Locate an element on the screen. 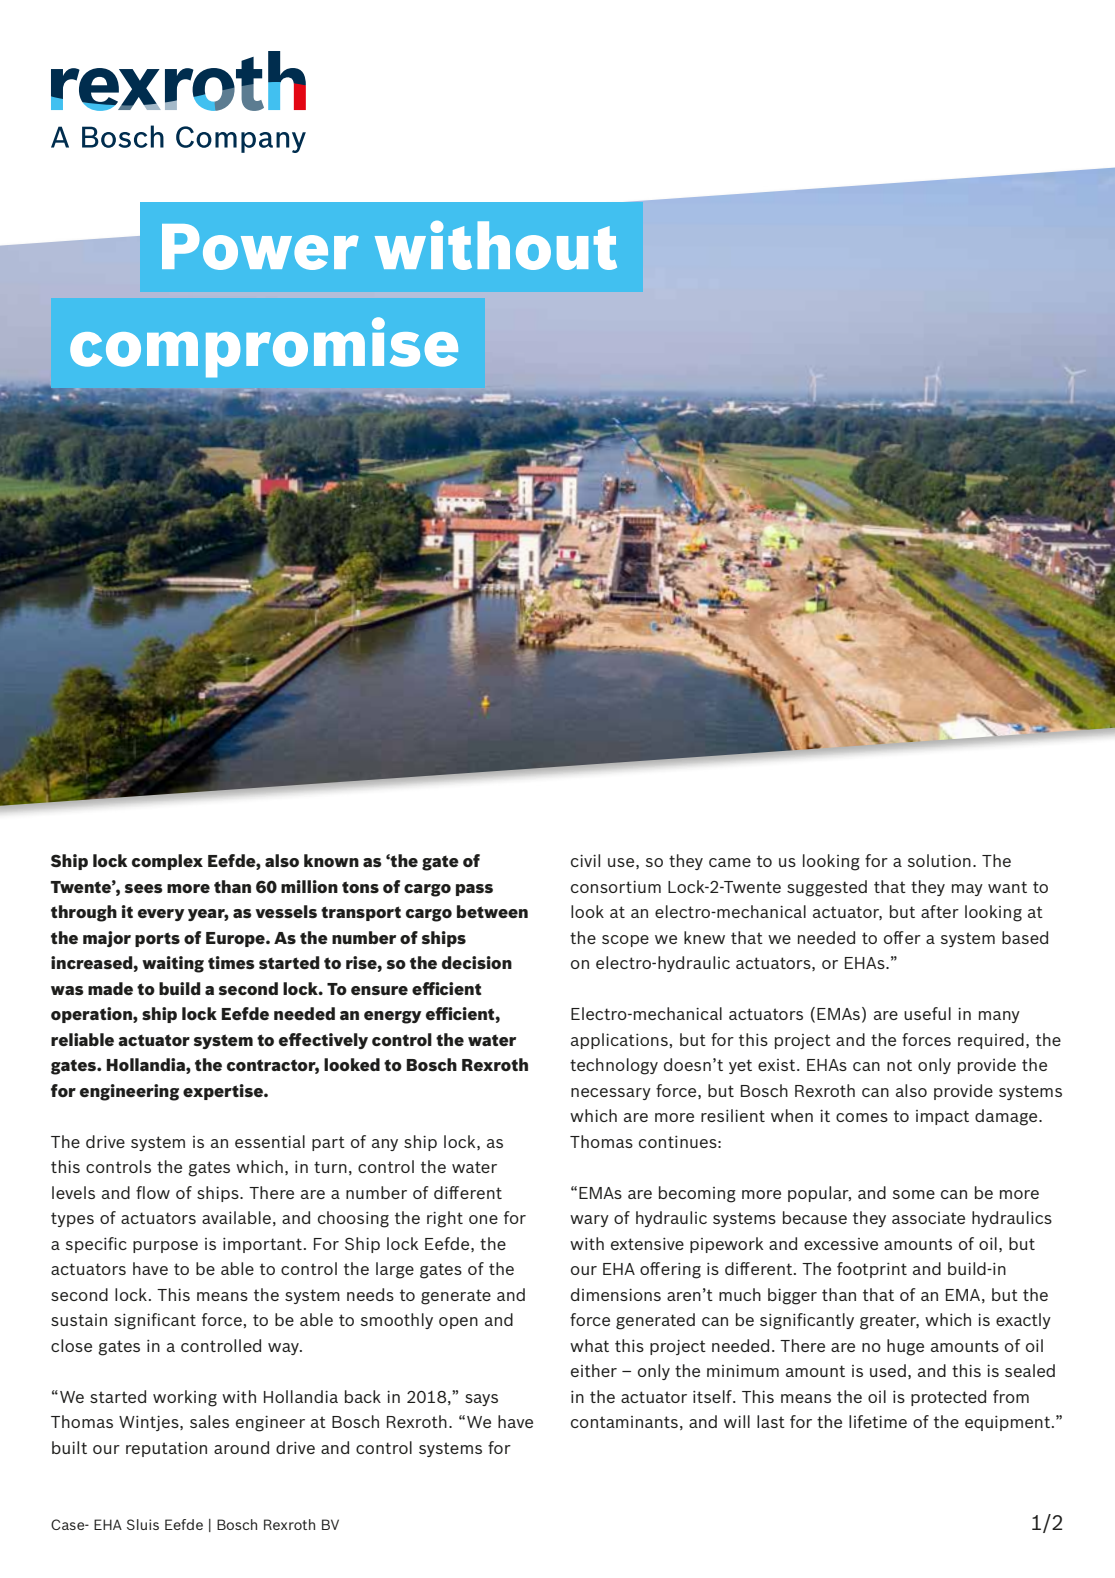 This screenshot has height=1578, width=1115. Power is located at coordinates (260, 247).
